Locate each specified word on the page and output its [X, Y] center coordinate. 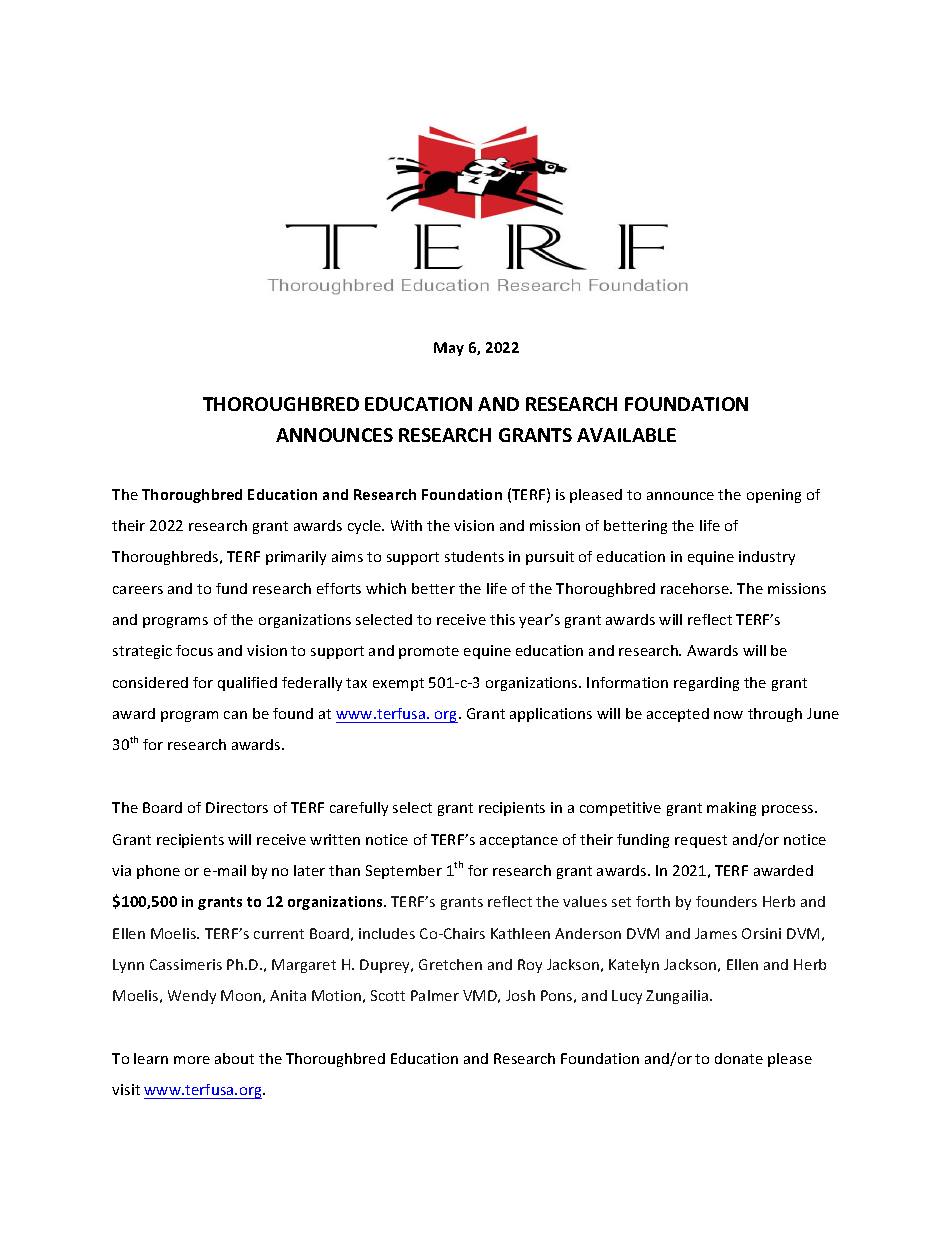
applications [551, 715]
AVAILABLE [626, 435]
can [235, 715]
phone [158, 872]
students [474, 556]
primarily [296, 558]
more [192, 1060]
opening [774, 496]
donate [739, 1058]
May [449, 349]
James [716, 933]
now [728, 715]
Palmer [435, 995]
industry [767, 558]
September [404, 872]
